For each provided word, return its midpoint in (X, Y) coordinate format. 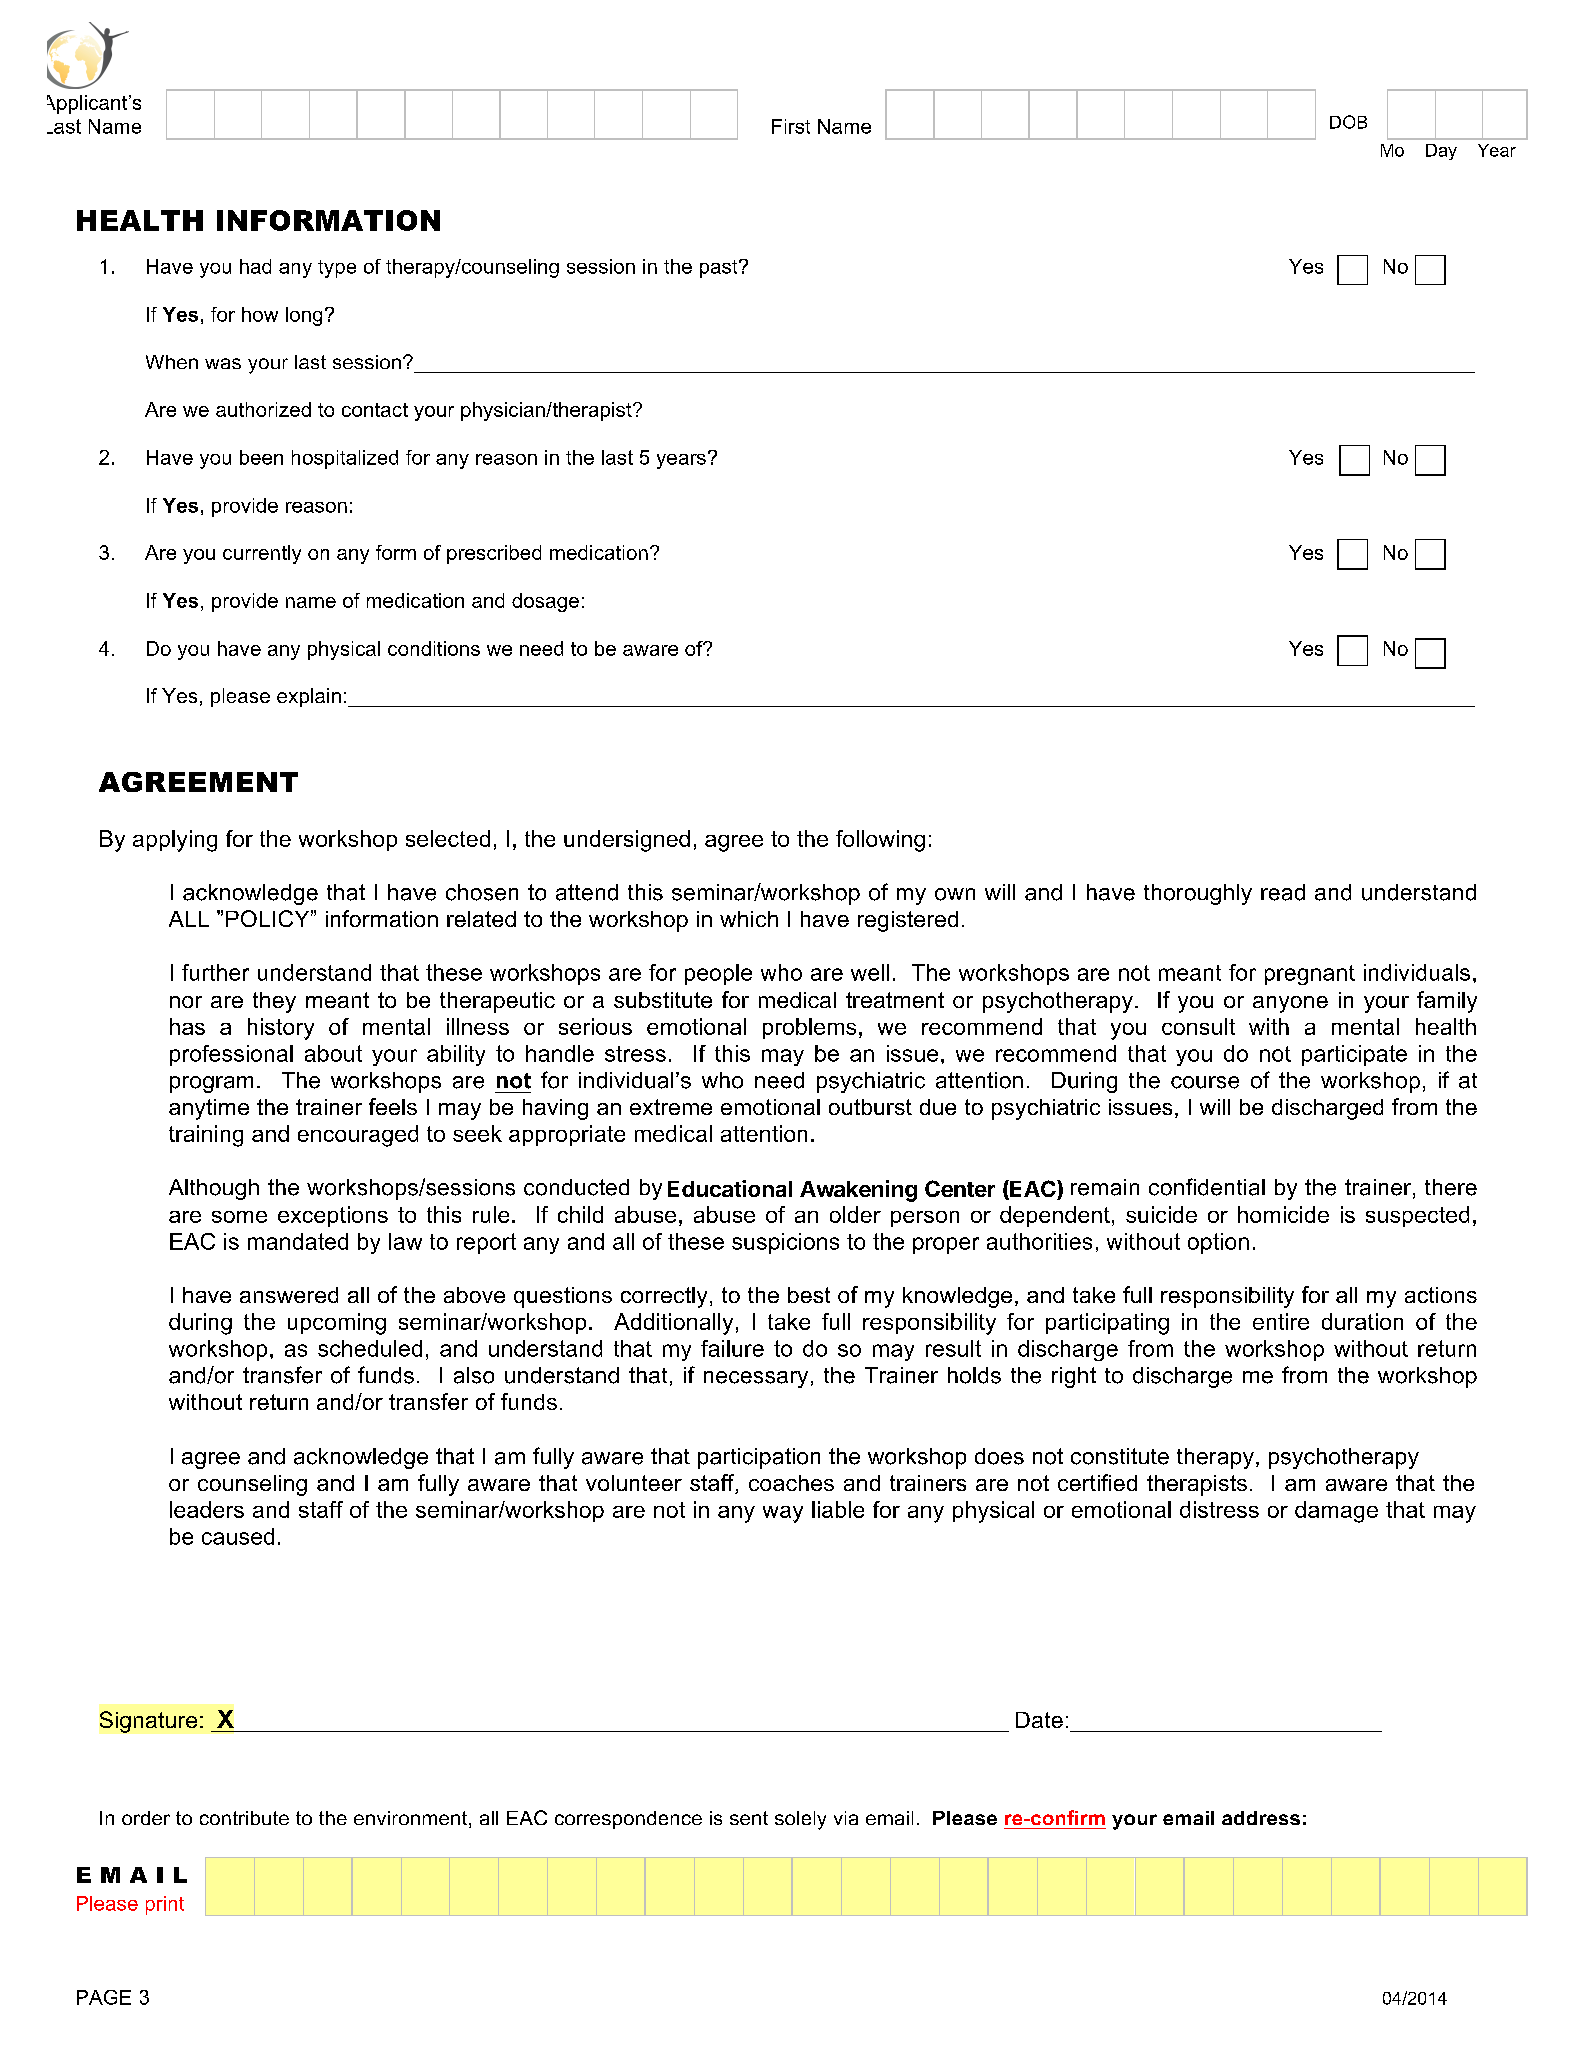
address (1261, 1818)
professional (231, 1055)
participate (1354, 1055)
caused (238, 1536)
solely (800, 1820)
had (255, 266)
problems (809, 1028)
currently (262, 554)
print (165, 1905)
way (783, 1514)
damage (1336, 1512)
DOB (1348, 122)
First (791, 126)
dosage (545, 602)
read (1283, 892)
